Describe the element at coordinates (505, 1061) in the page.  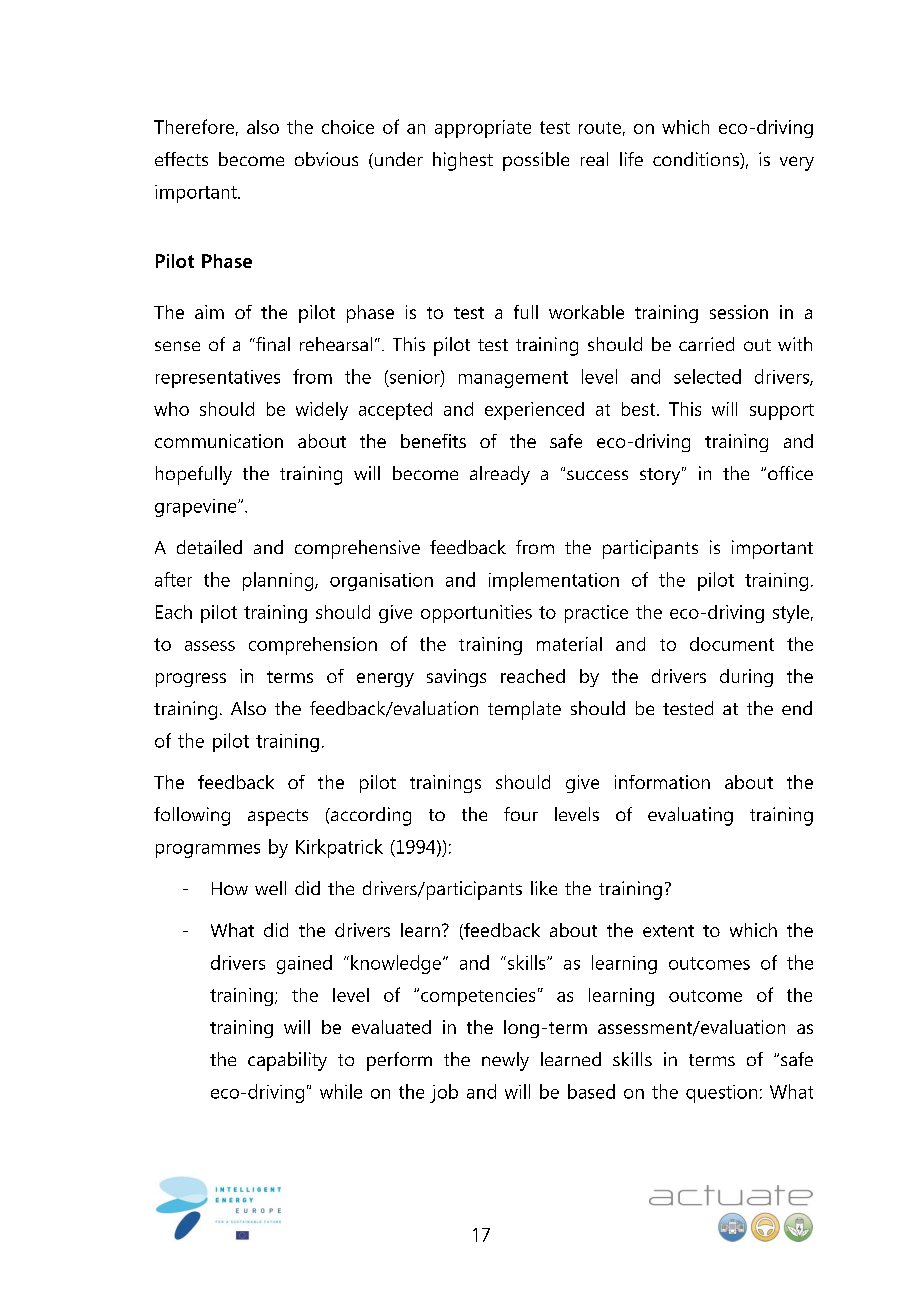
I see `newly` at that location.
